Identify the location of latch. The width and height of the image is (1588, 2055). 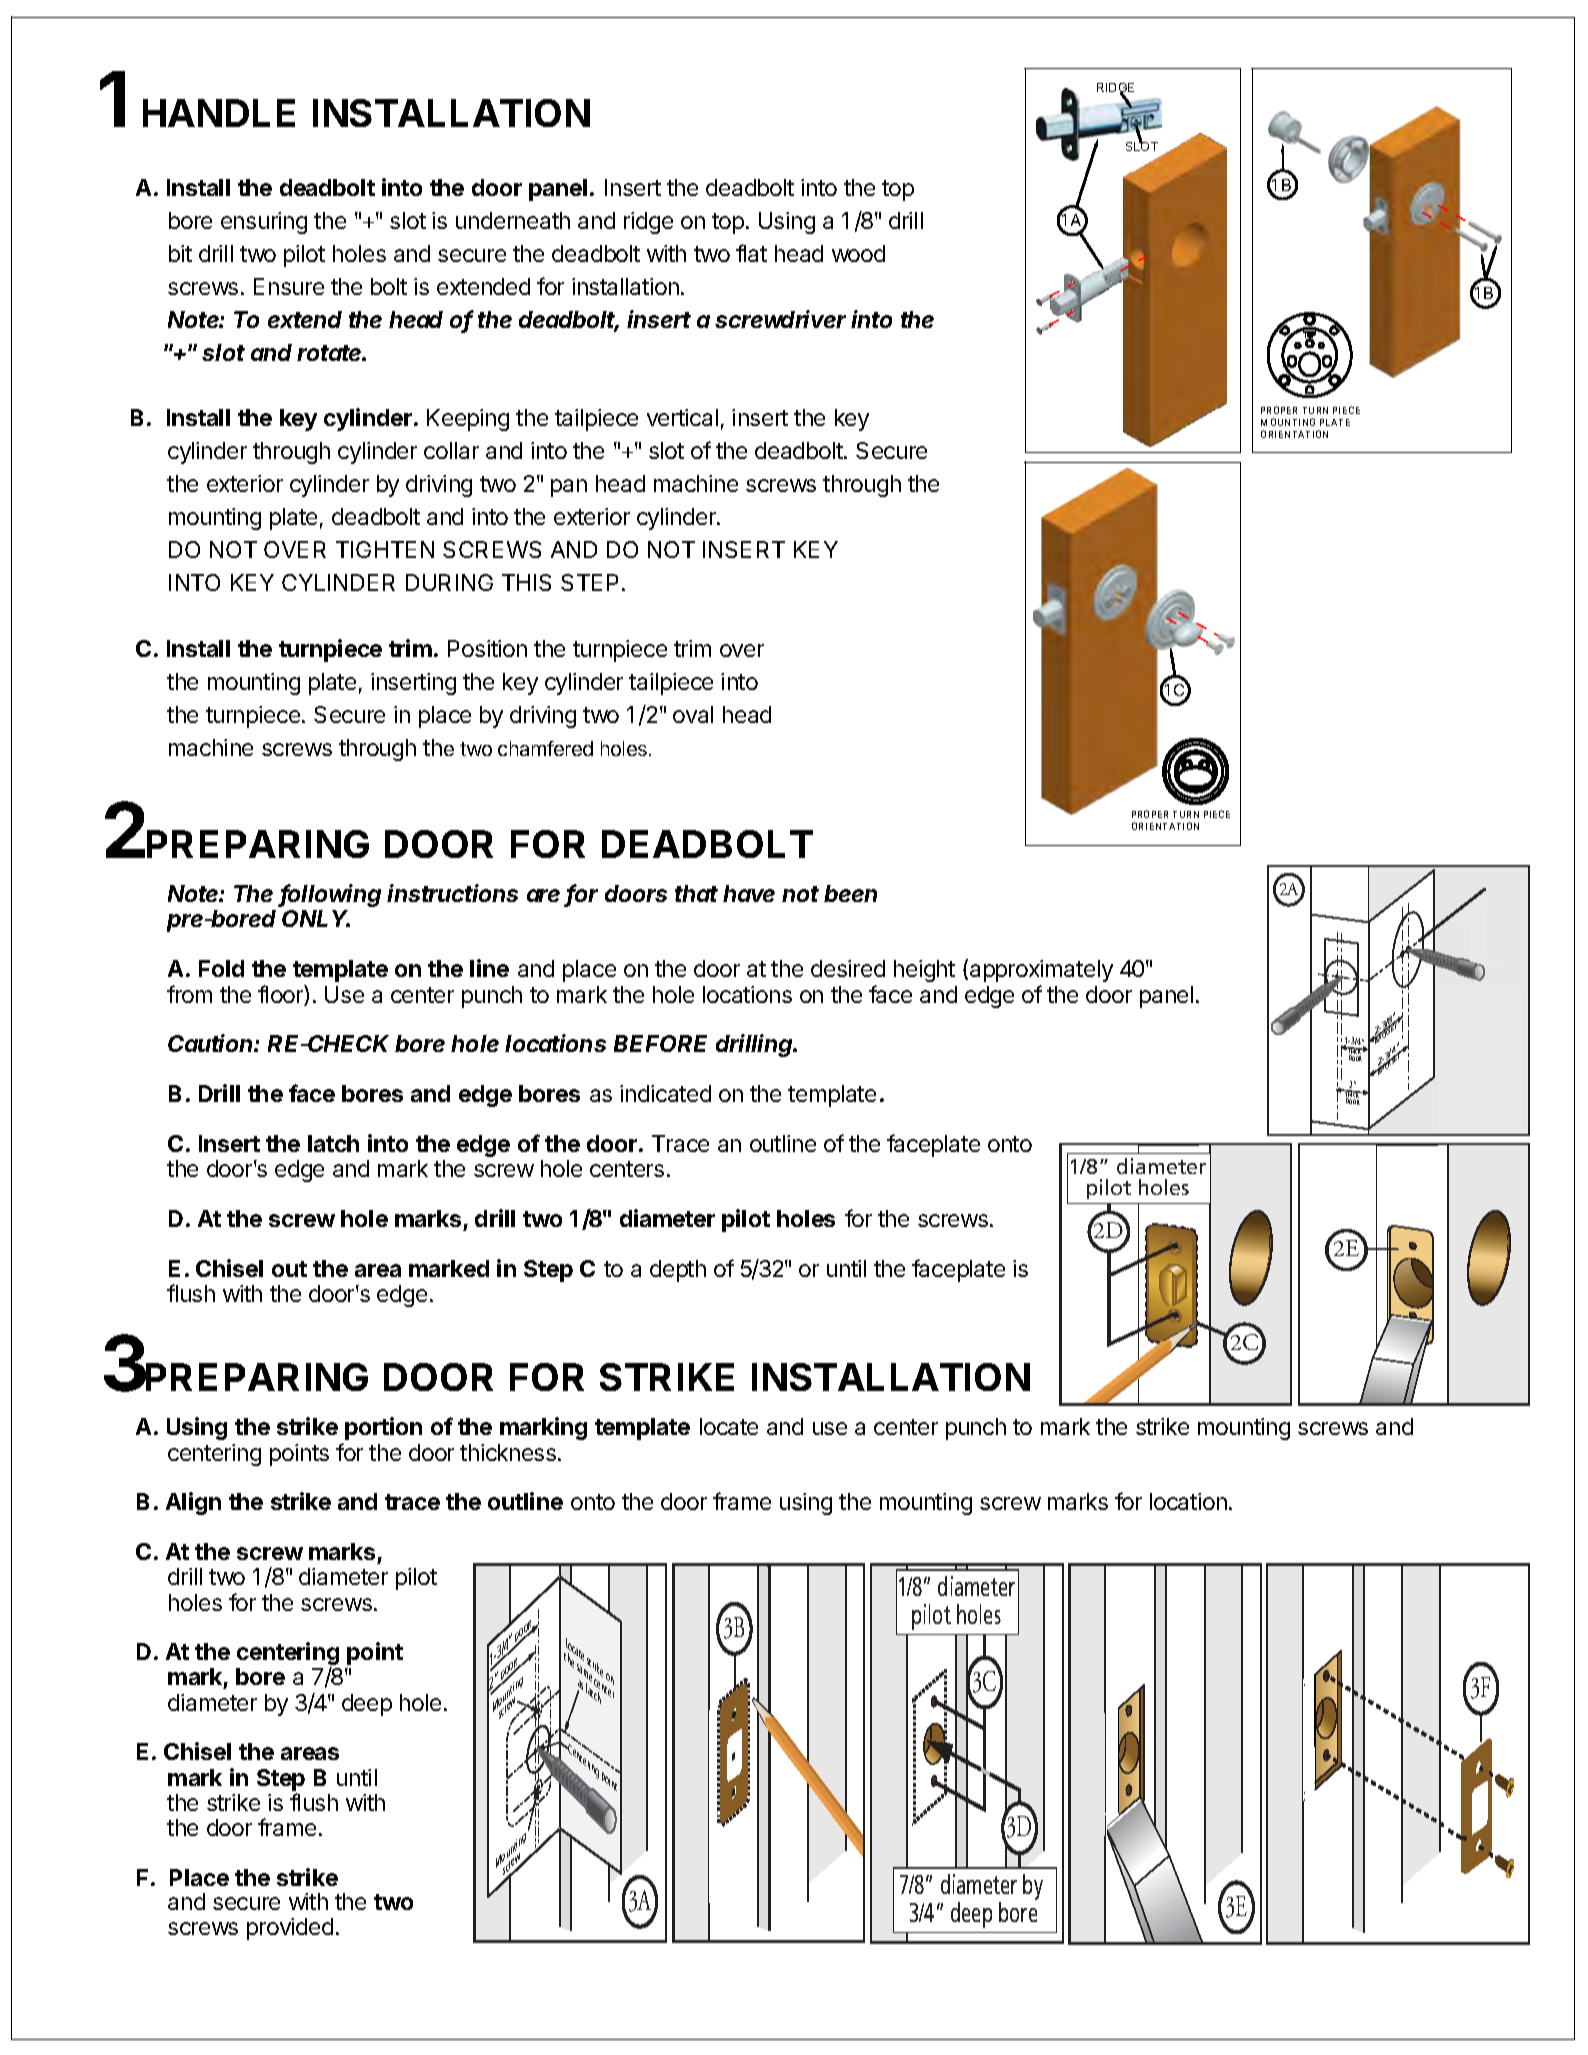
(333, 1143).
